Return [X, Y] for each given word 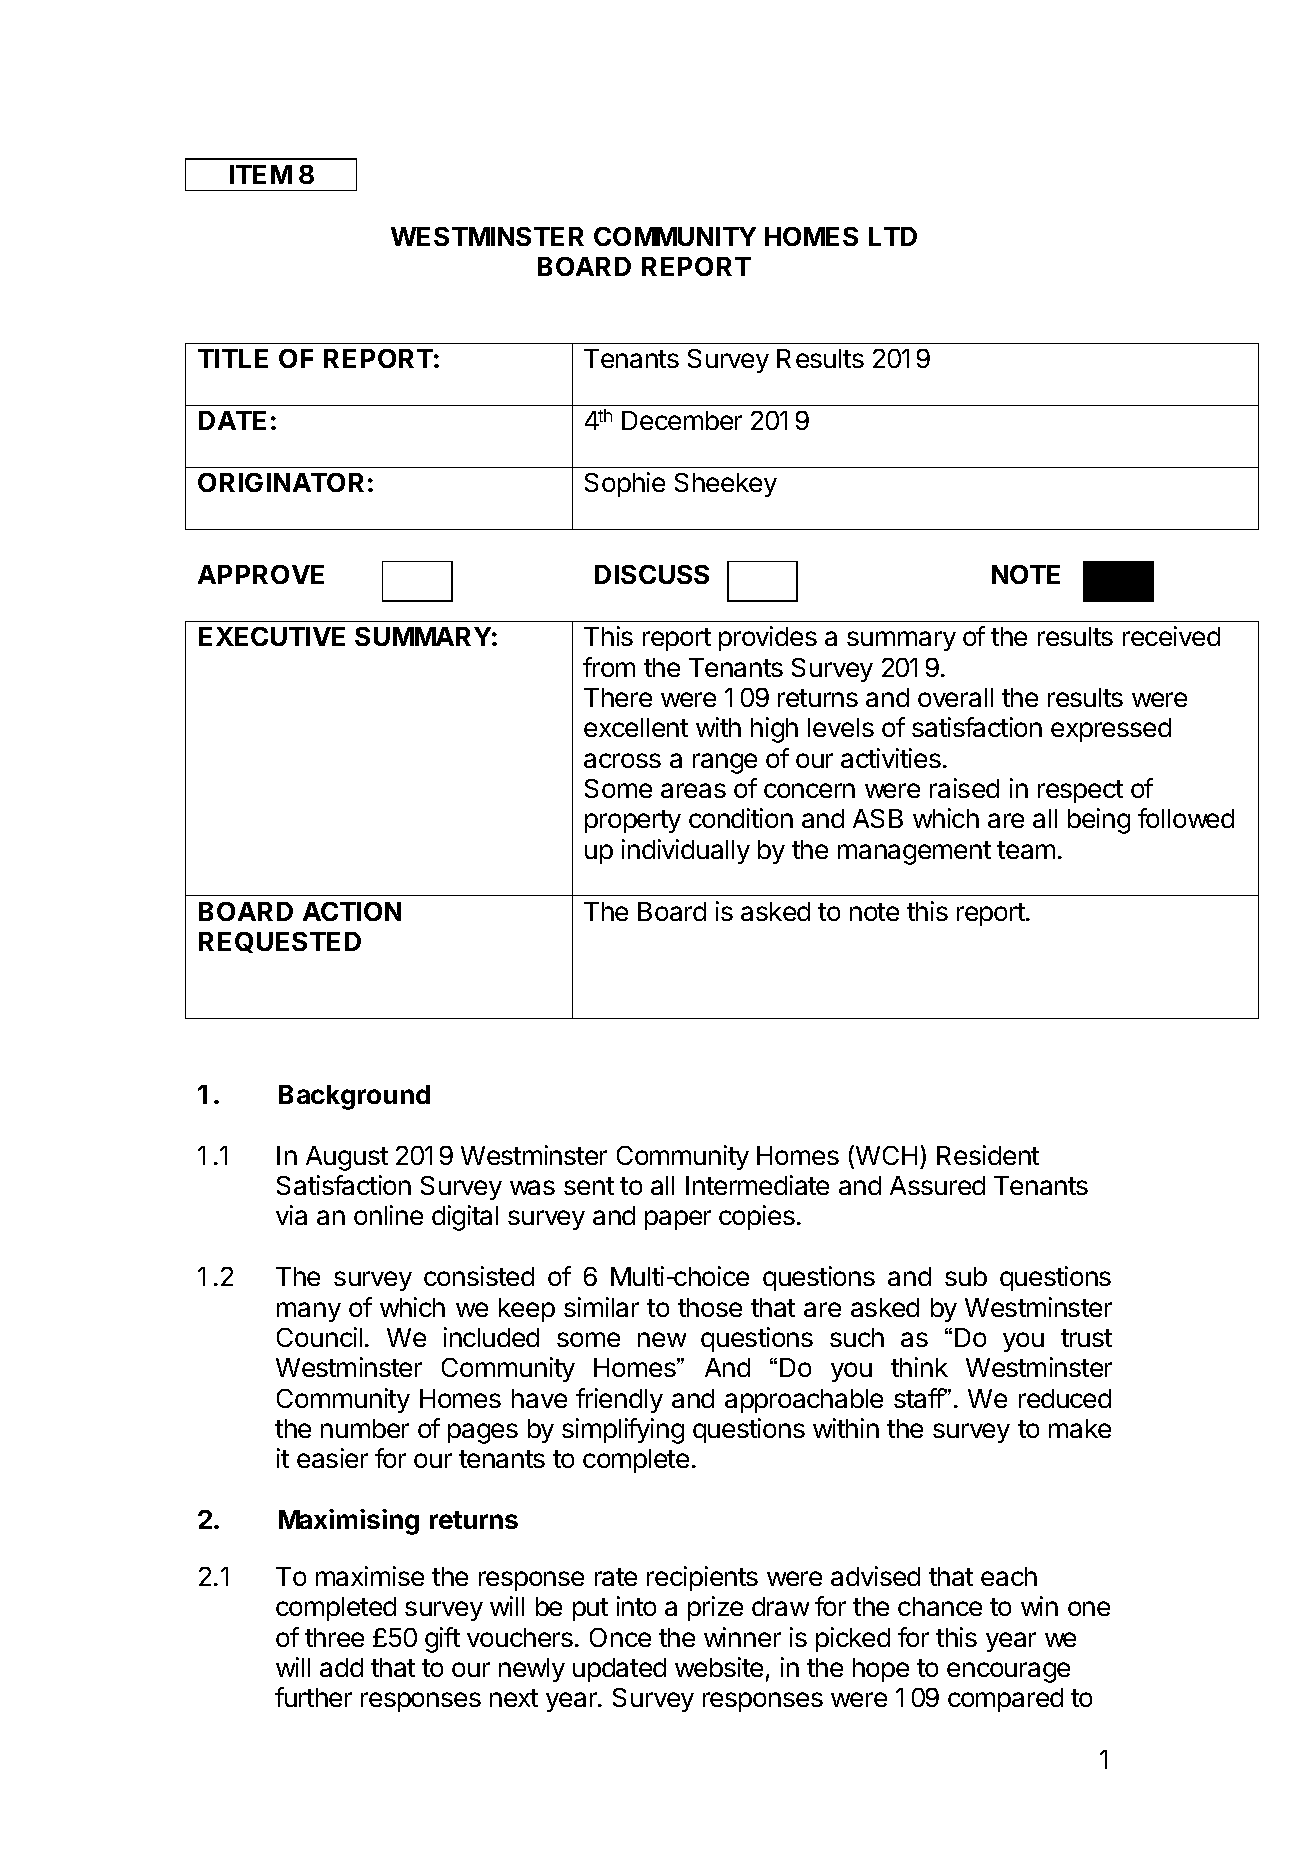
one [1089, 1608]
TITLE [233, 358]
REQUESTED [280, 942]
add [341, 1667]
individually [686, 851]
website [719, 1667]
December [682, 420]
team [1026, 850]
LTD [893, 236]
